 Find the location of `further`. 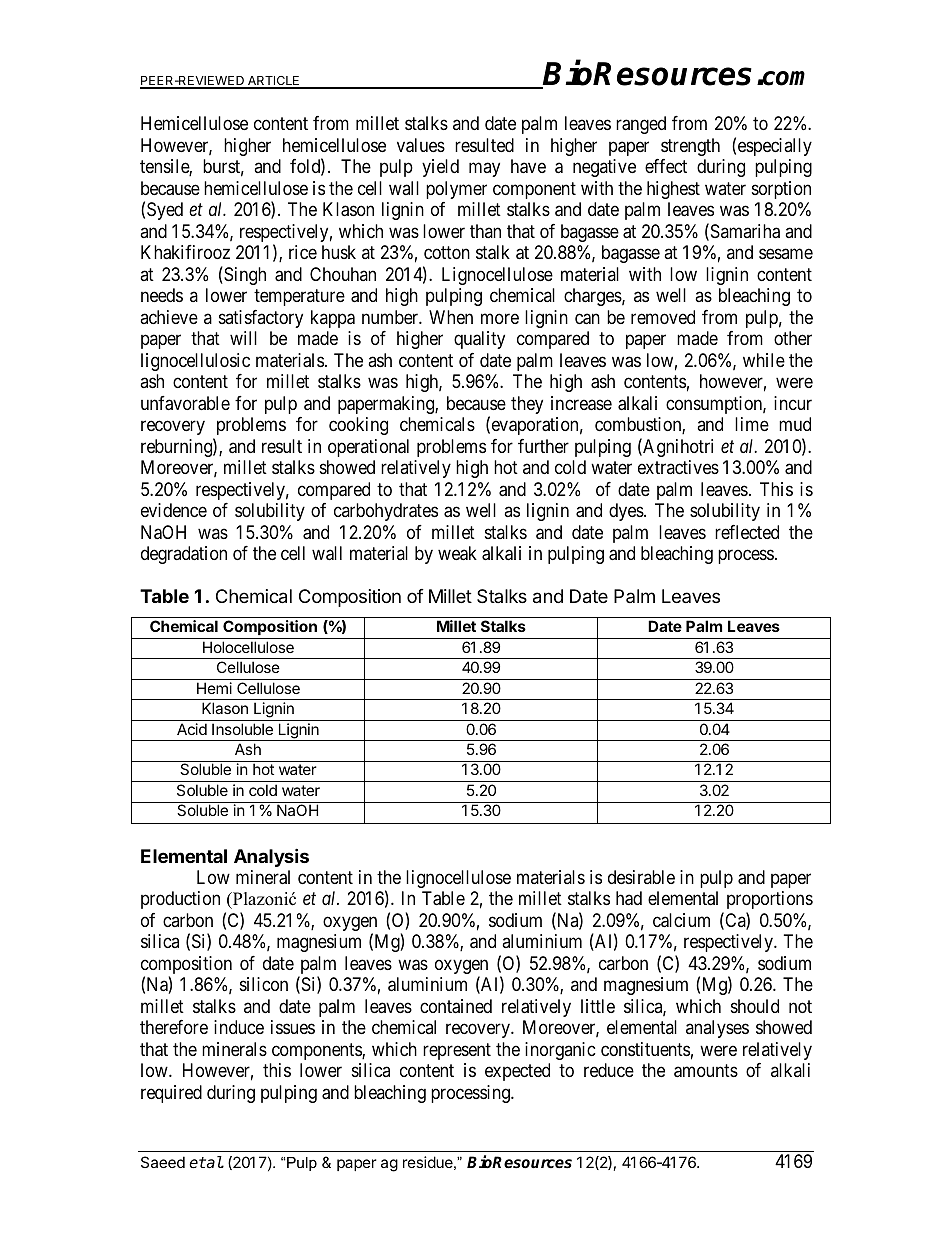

further is located at coordinates (543, 446).
